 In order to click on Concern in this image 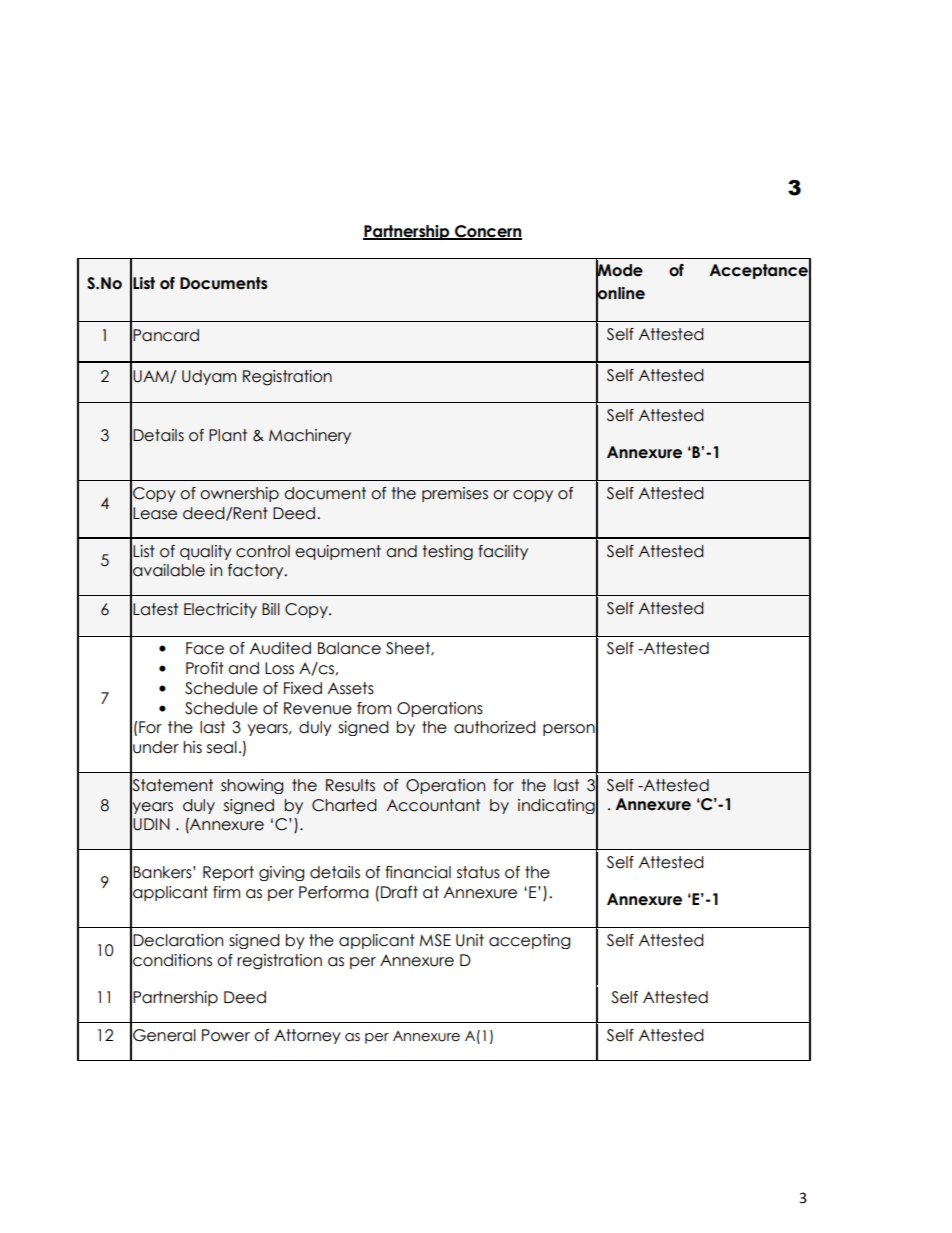, I will do `click(487, 232)`.
